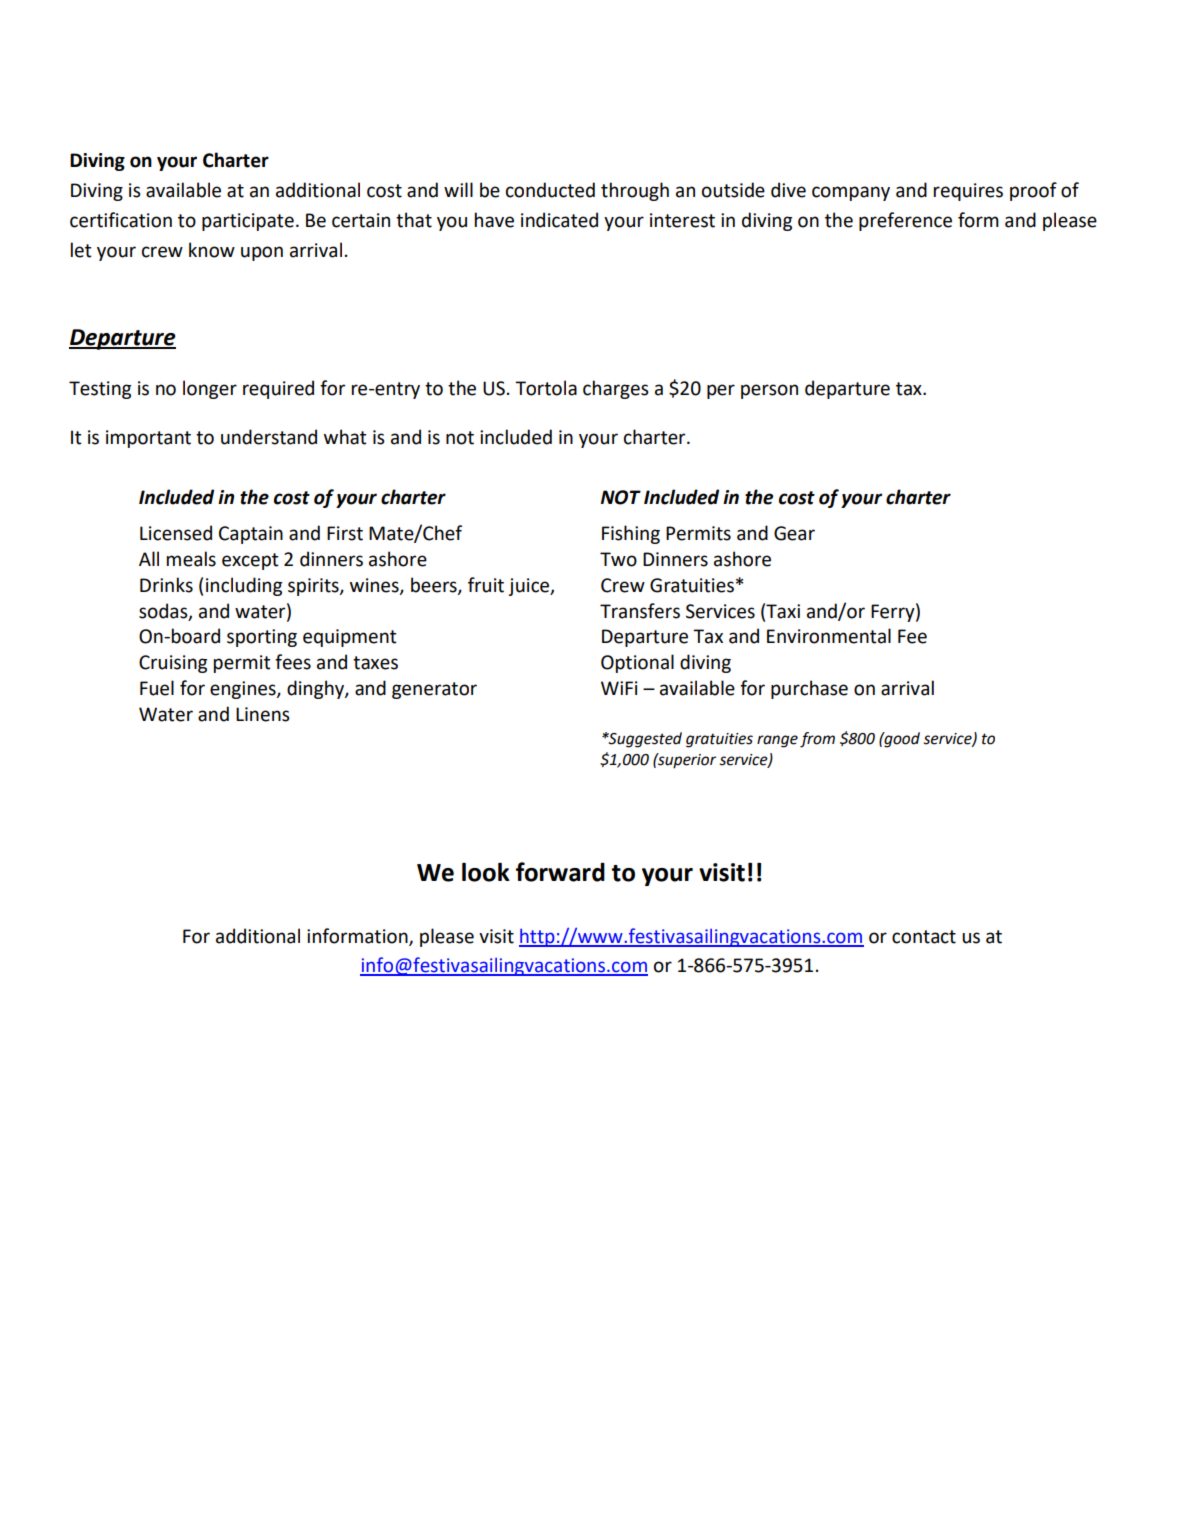  Describe the element at coordinates (637, 663) in the page. I see `Optional` at that location.
